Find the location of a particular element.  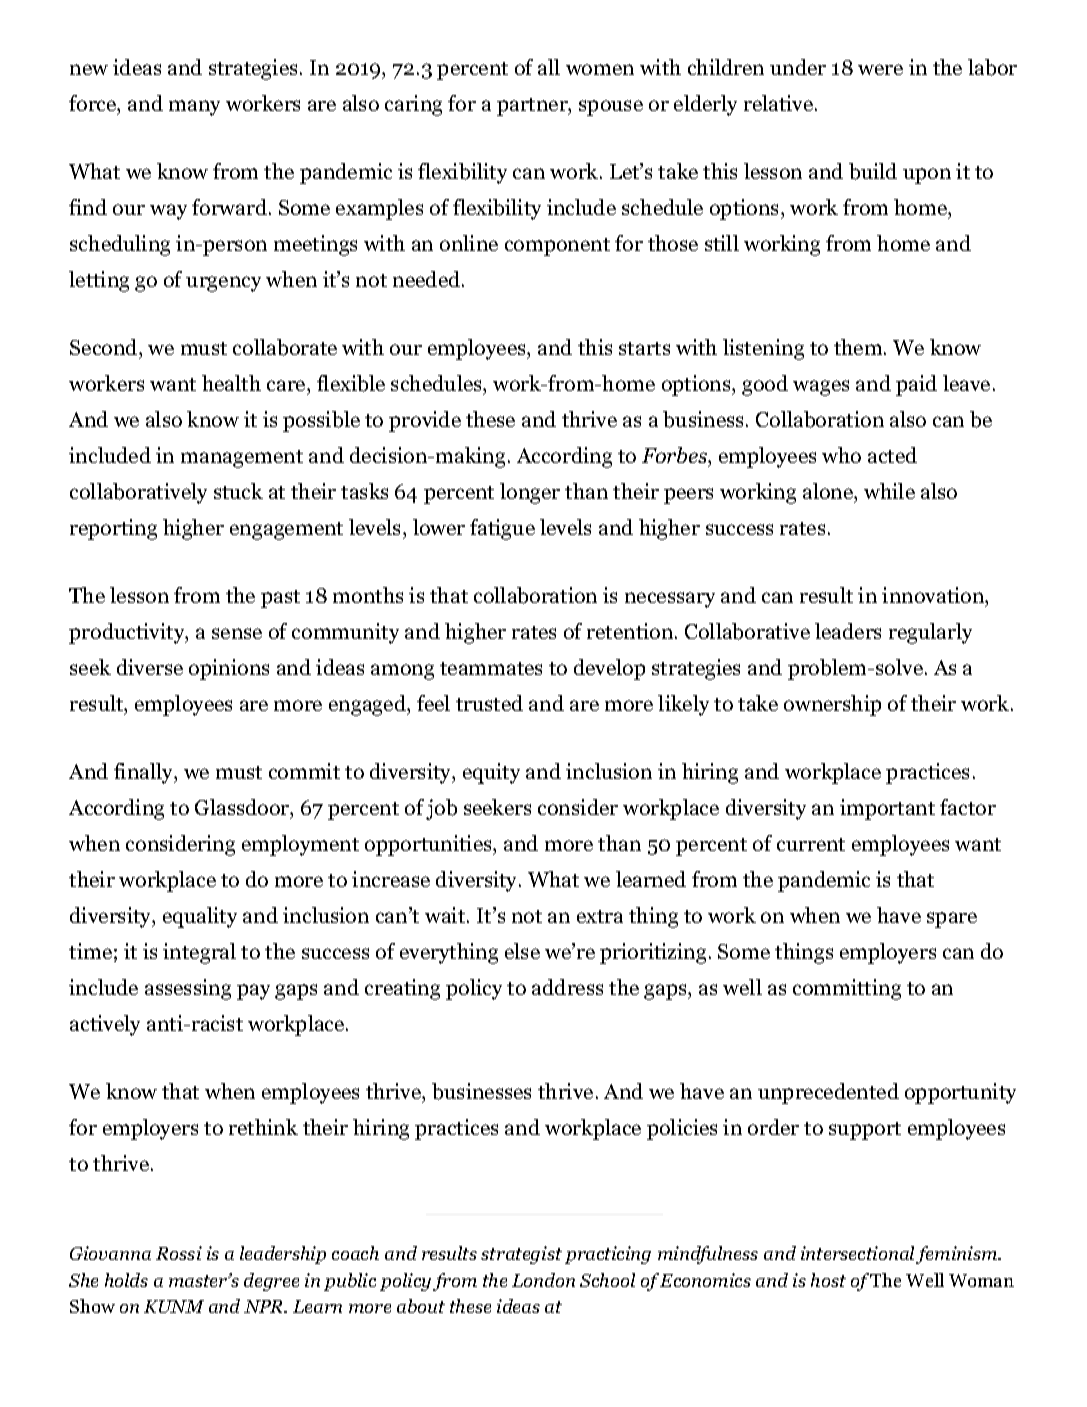

stuck is located at coordinates (238, 491).
